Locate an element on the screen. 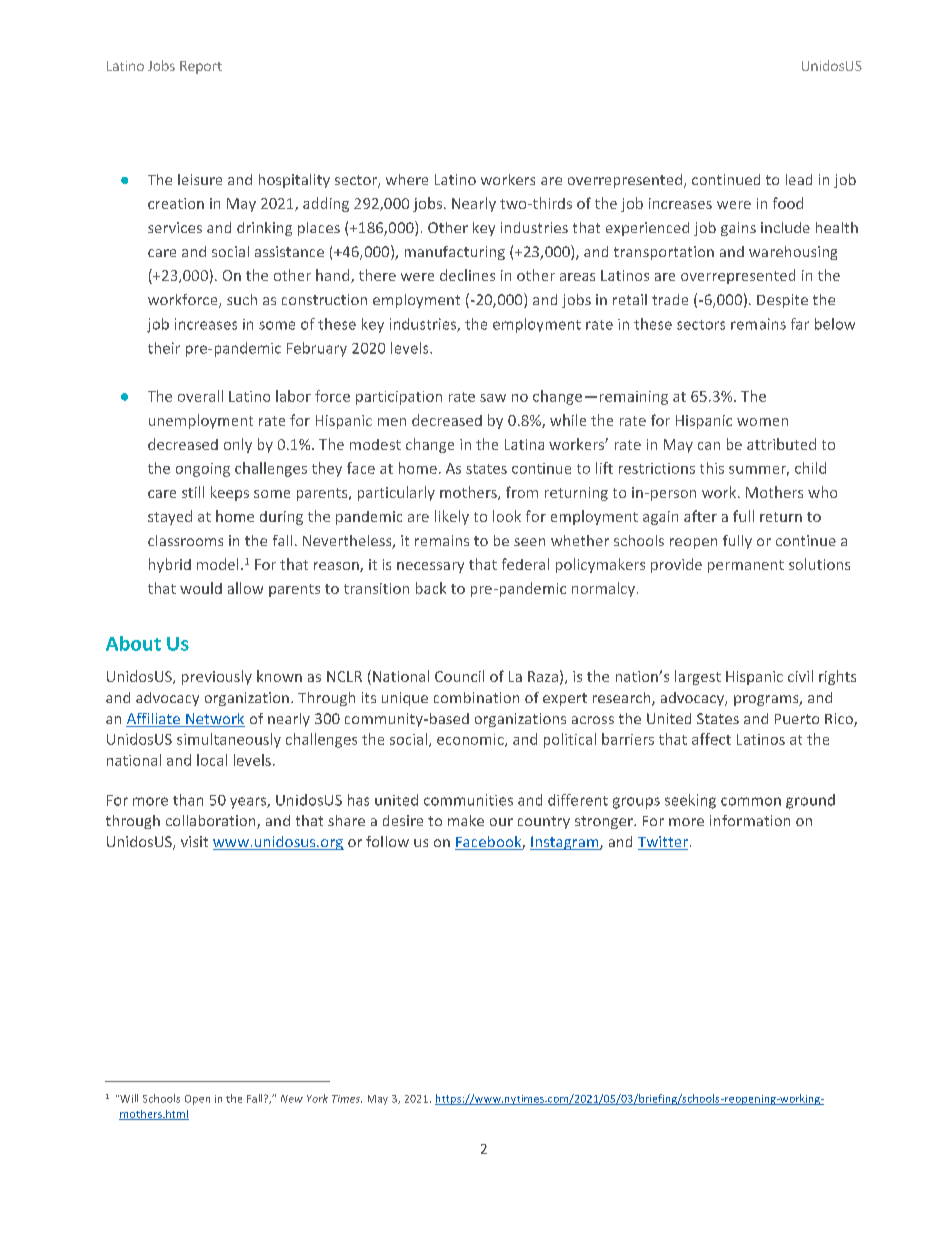 This screenshot has height=1233, width=952. Report is located at coordinates (201, 67).
